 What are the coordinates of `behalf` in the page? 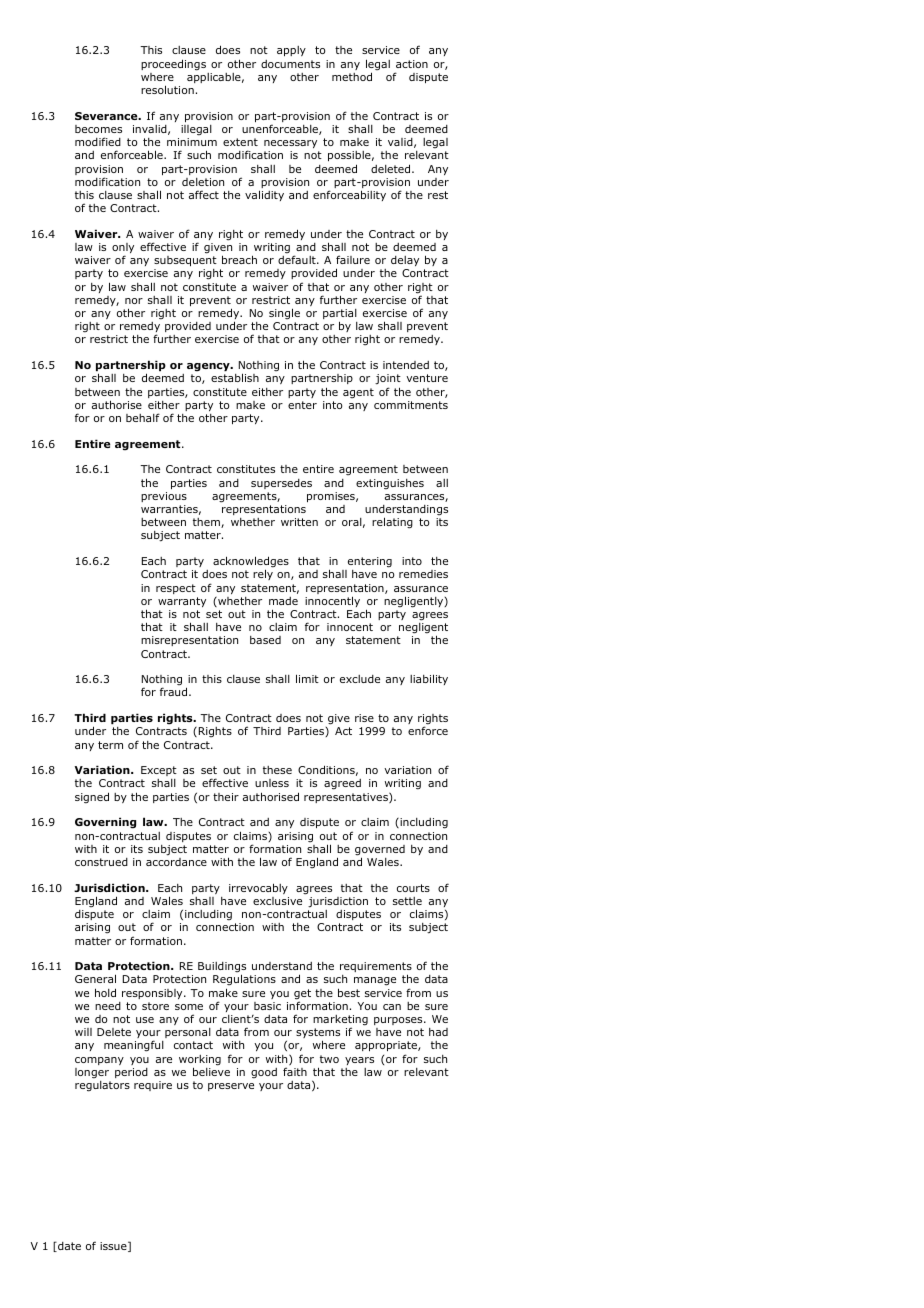 It's located at (143, 417).
